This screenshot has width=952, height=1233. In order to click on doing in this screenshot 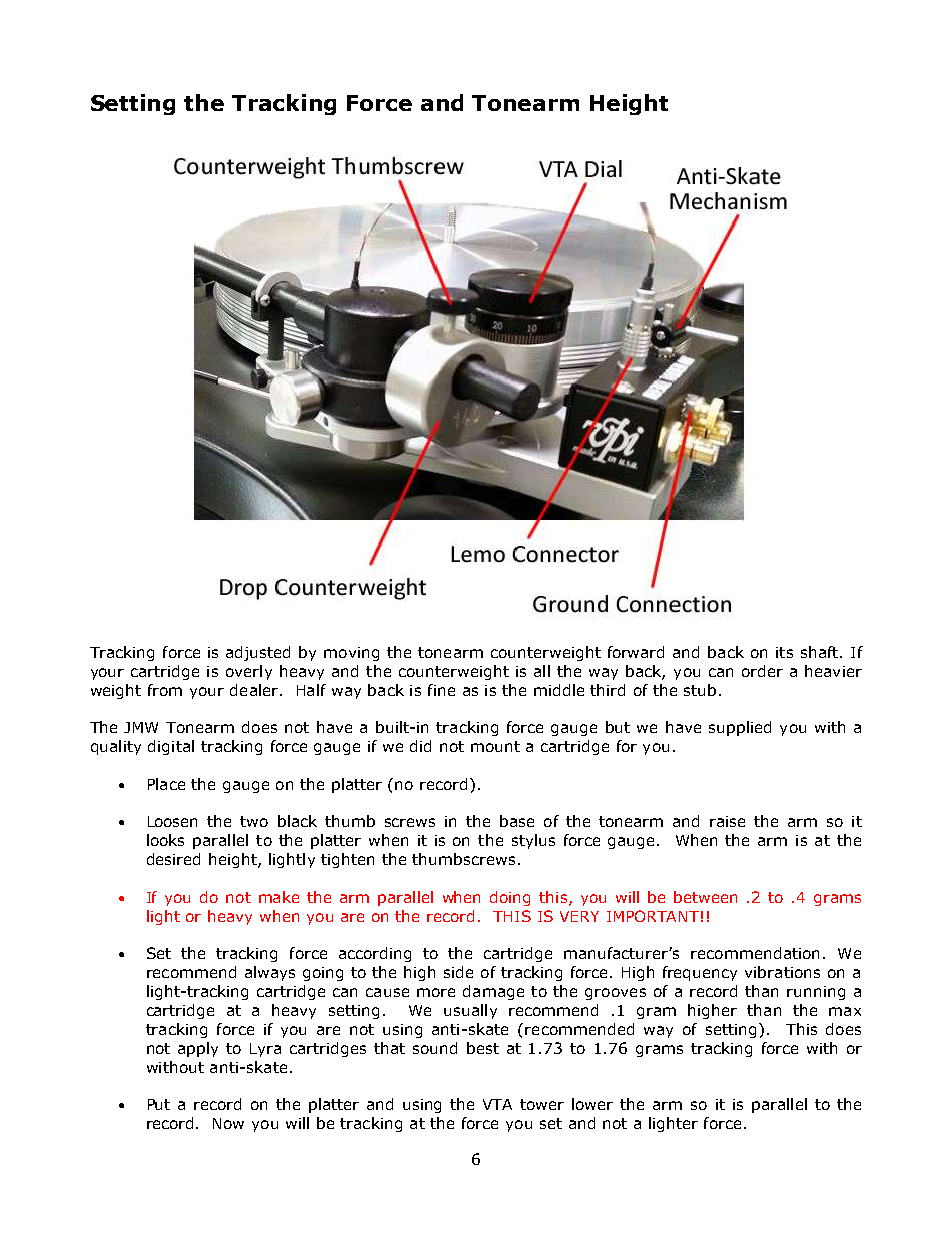, I will do `click(510, 898)`.
